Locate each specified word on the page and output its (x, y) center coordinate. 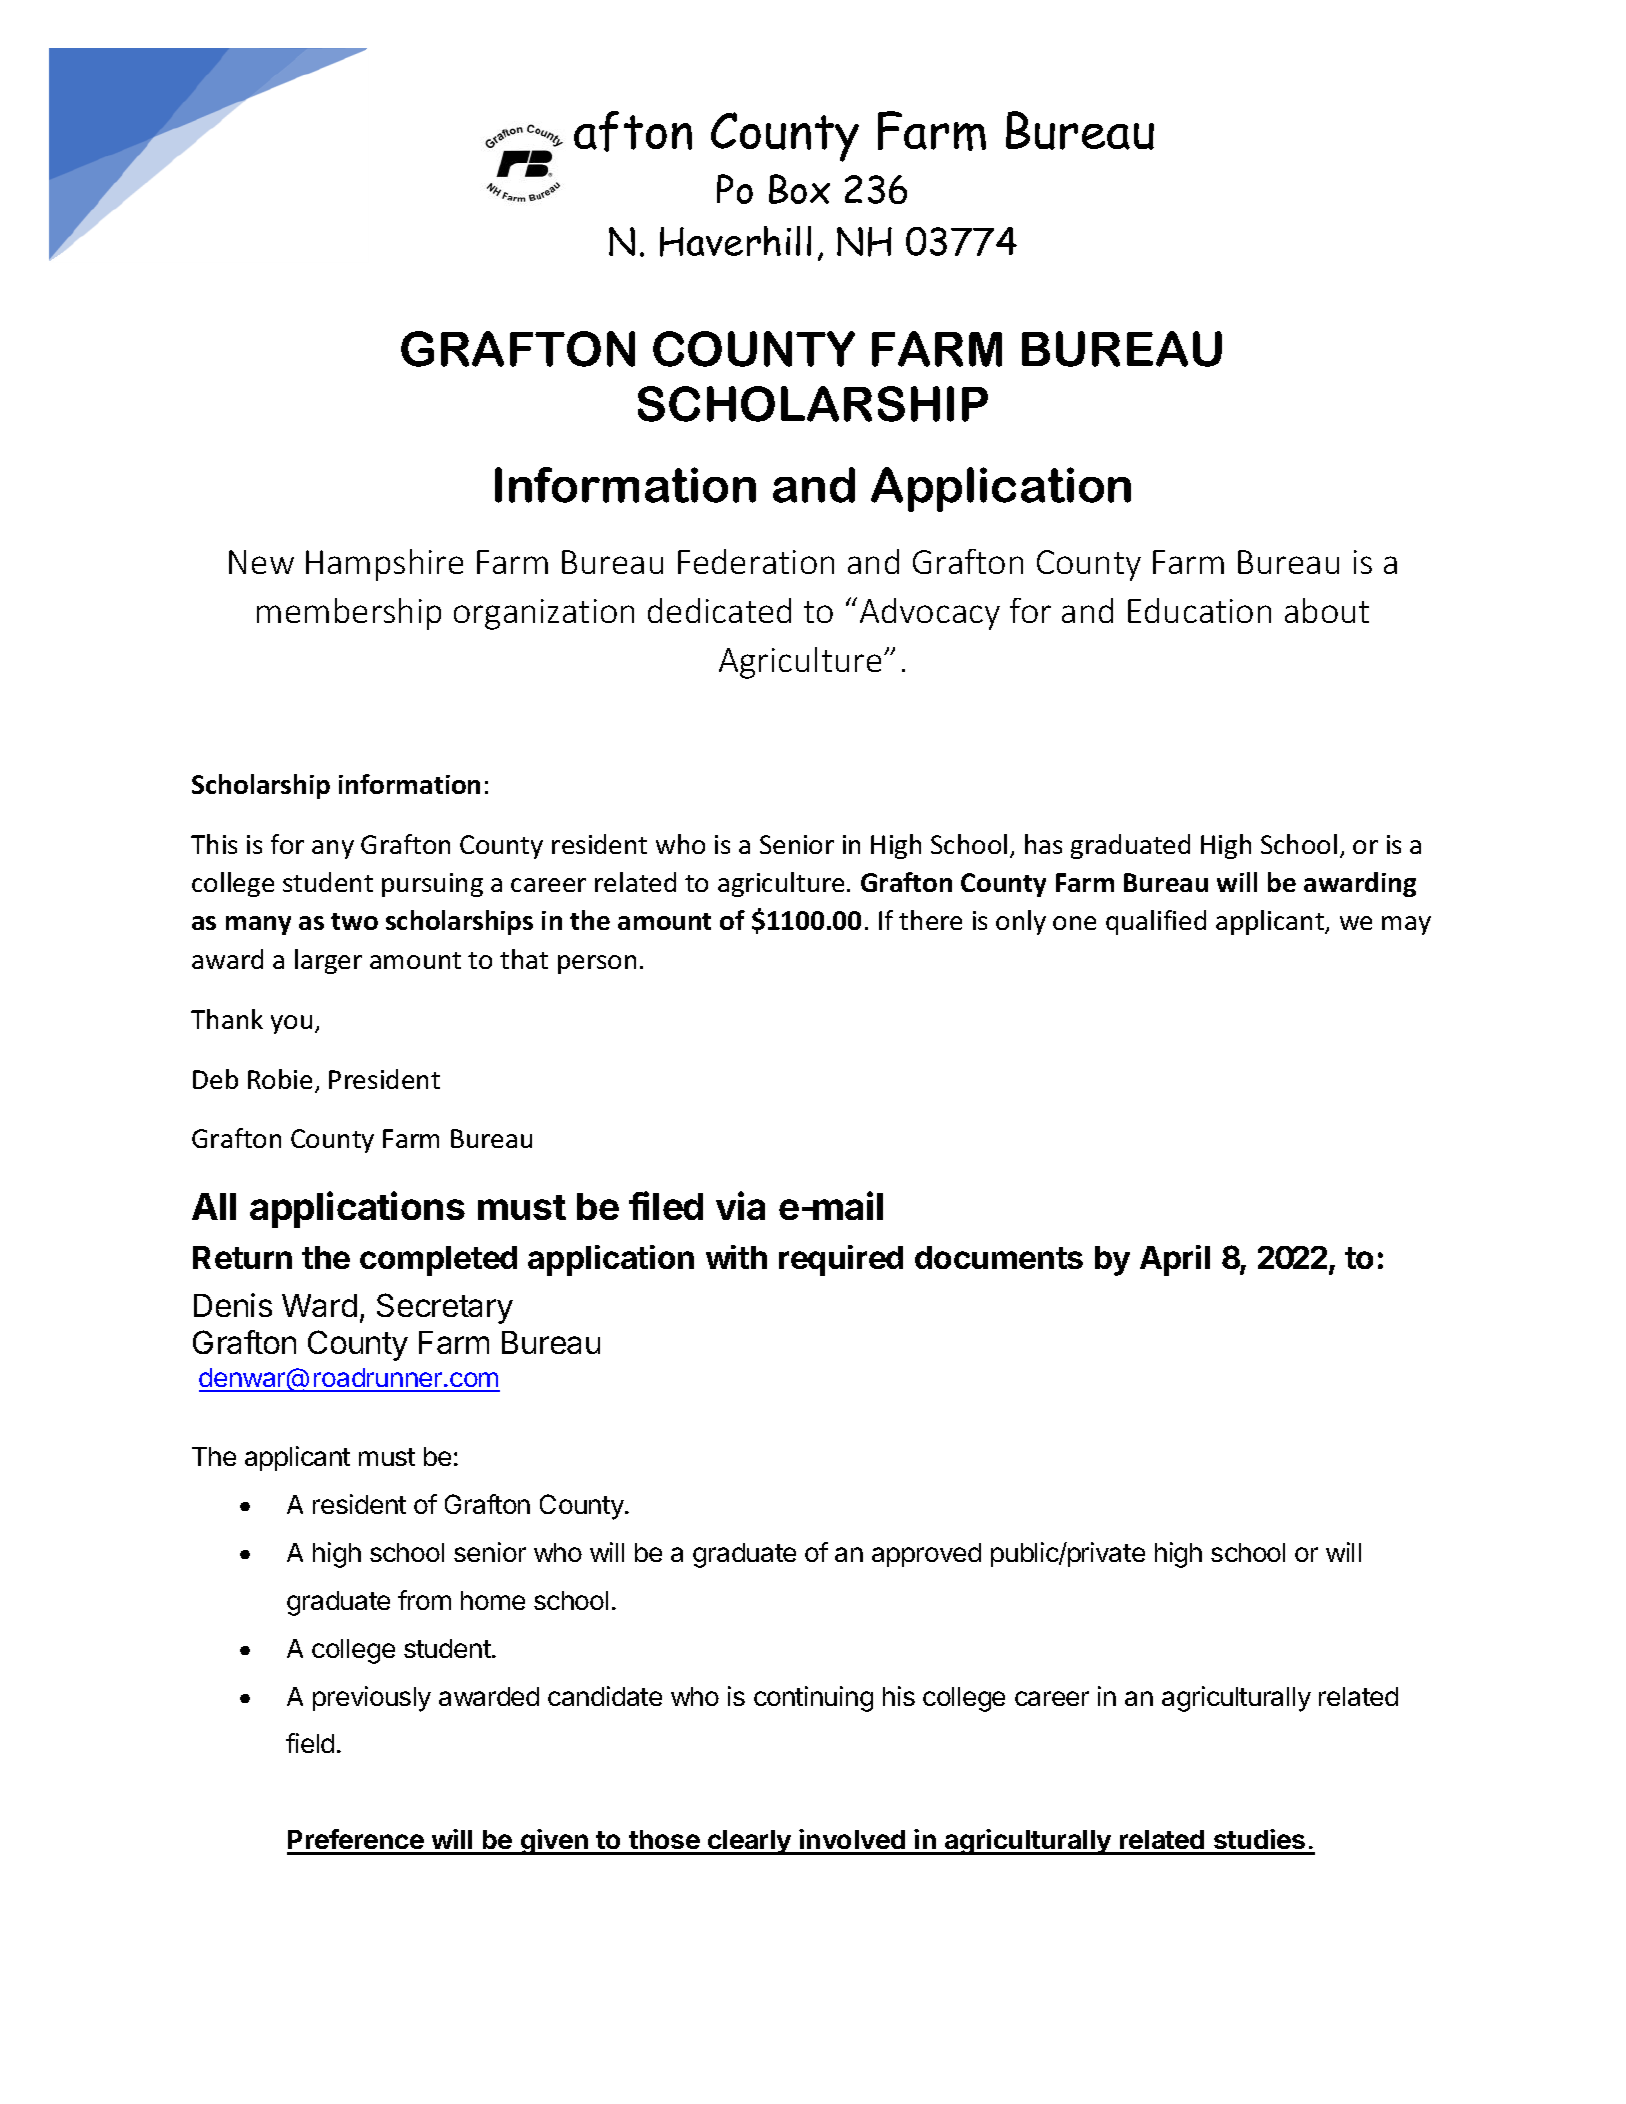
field (310, 1743)
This (214, 844)
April (1175, 1260)
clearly (749, 1842)
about (1327, 610)
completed (438, 1261)
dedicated (719, 610)
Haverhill (735, 241)
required (841, 1260)
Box (799, 189)
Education (1199, 610)
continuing (813, 1699)
